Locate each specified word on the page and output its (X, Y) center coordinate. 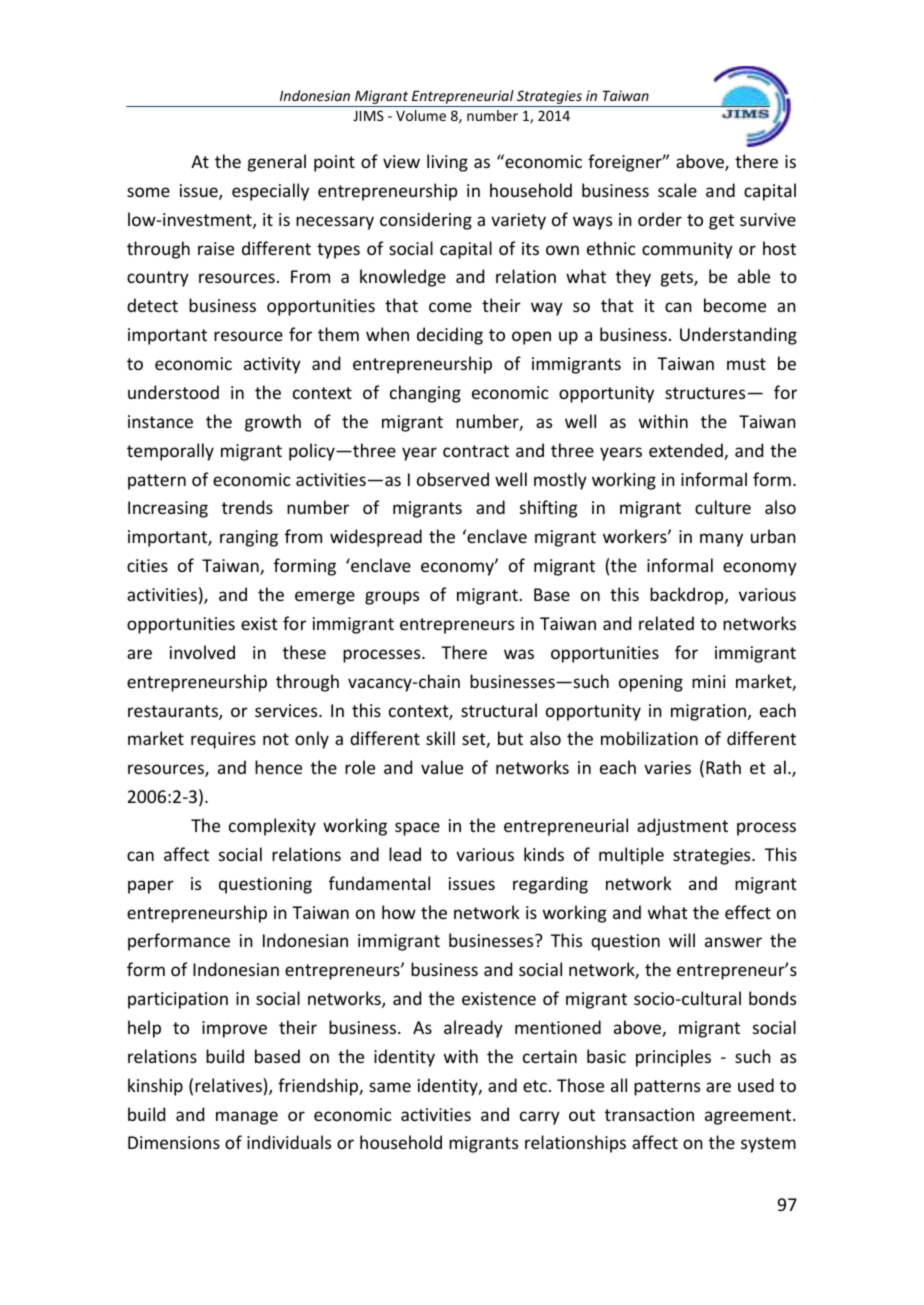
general (277, 163)
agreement (749, 1117)
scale (677, 190)
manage (247, 1118)
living (447, 163)
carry (540, 1118)
